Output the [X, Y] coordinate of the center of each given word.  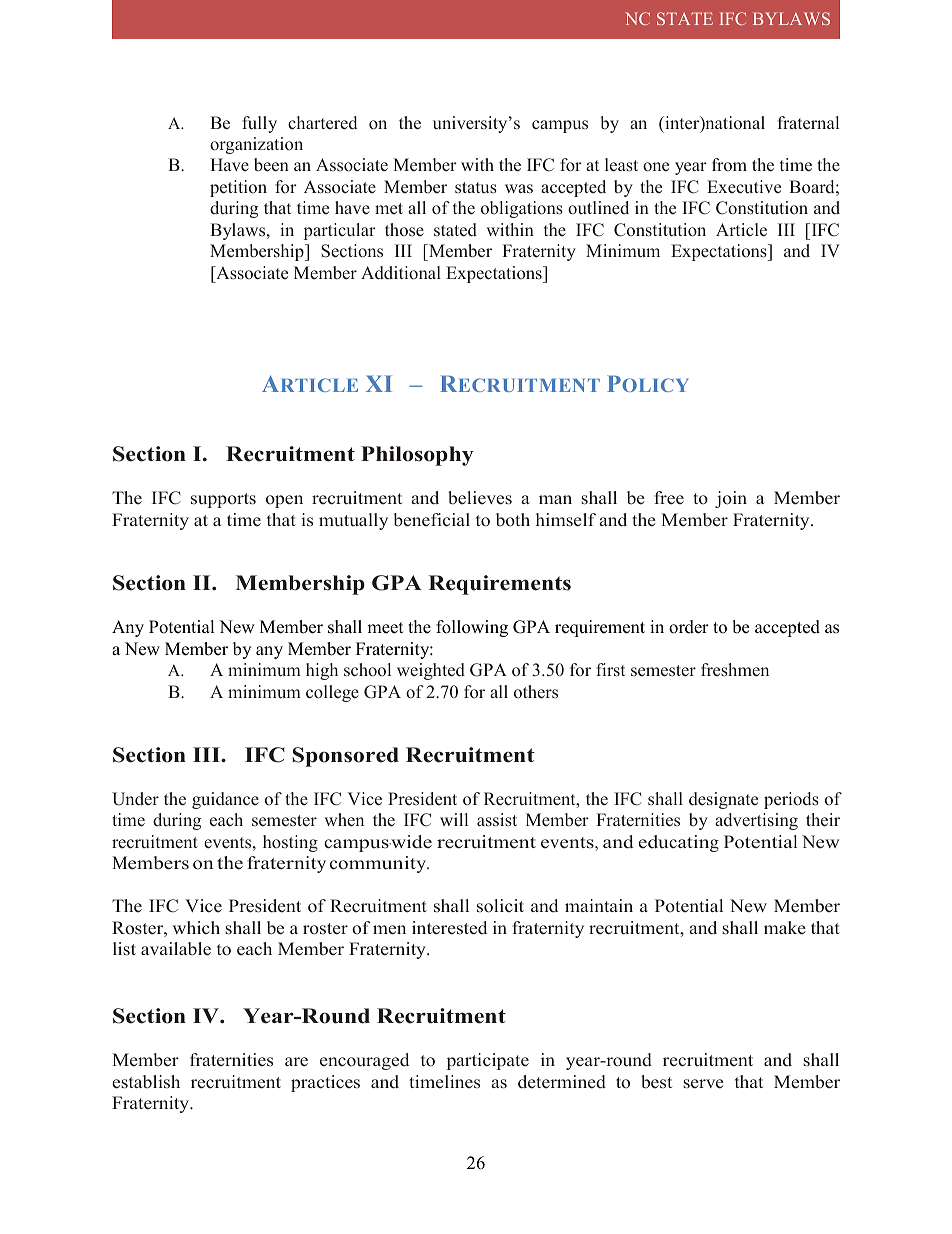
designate [723, 800]
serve [703, 1084]
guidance [225, 800]
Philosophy [417, 456]
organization [256, 145]
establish [146, 1082]
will [454, 819]
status [476, 188]
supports [223, 500]
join [731, 499]
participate [488, 1061]
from [729, 165]
